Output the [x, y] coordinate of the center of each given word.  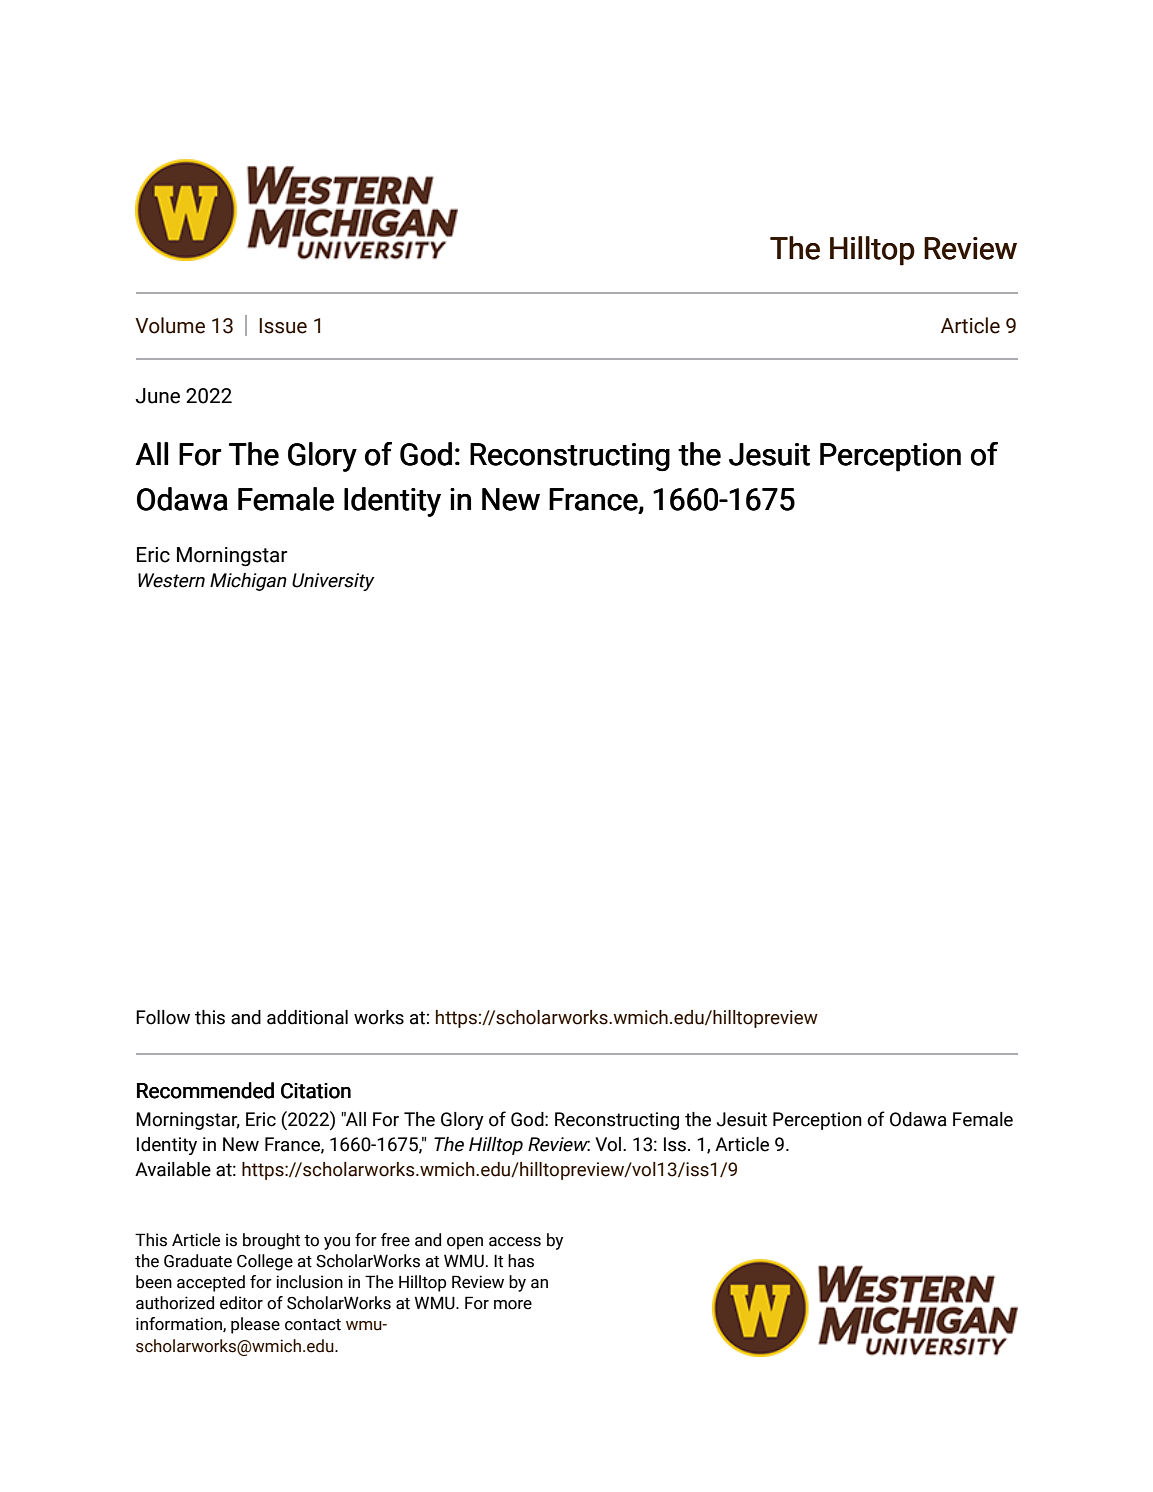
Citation [316, 1091]
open [465, 1243]
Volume [170, 325]
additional [307, 1017]
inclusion [309, 1282]
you [337, 1243]
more [513, 1305]
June [157, 396]
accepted [211, 1283]
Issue [283, 326]
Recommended [205, 1090]
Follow [163, 1017]
